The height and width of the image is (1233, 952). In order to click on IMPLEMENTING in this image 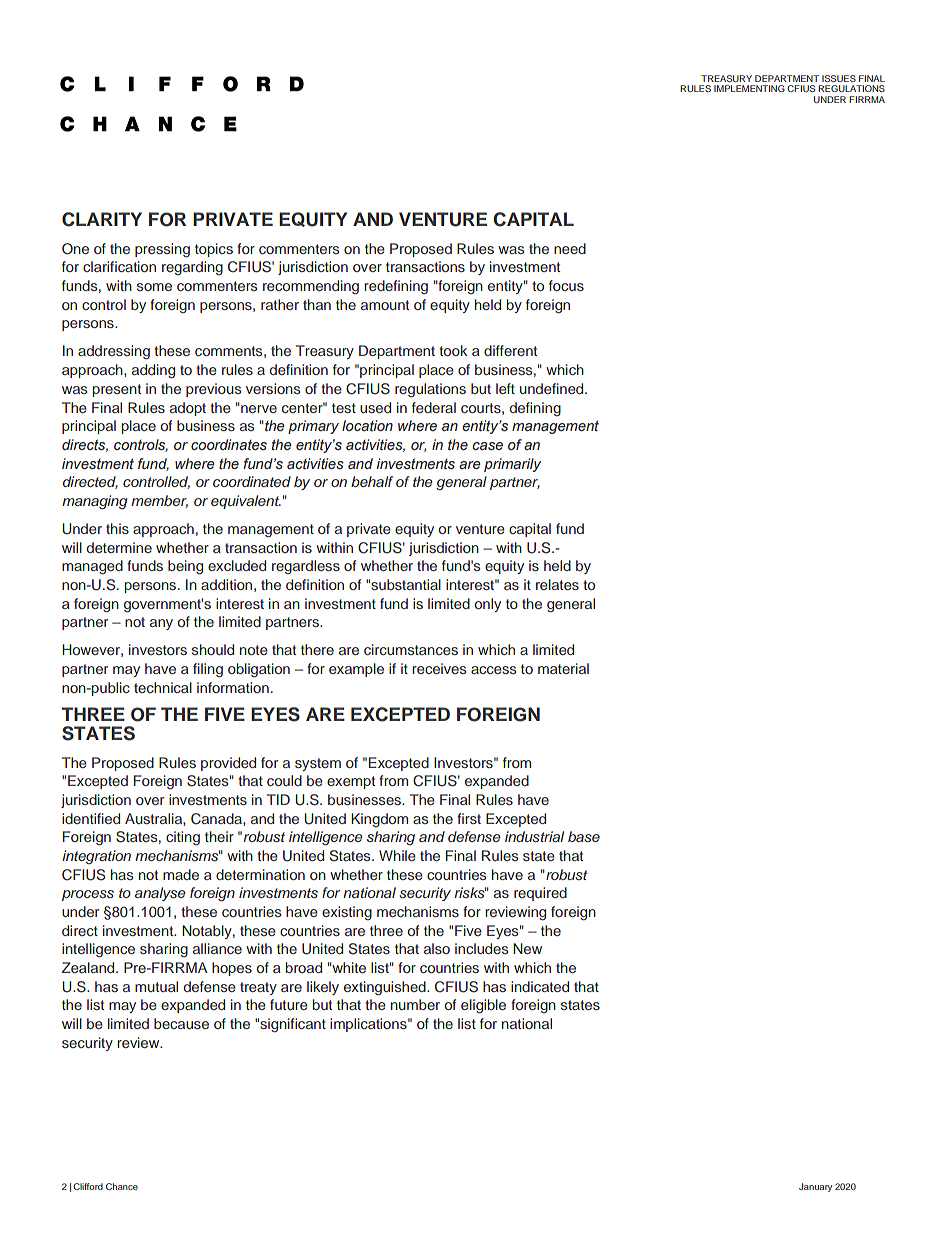, I will do `click(749, 88)`.
